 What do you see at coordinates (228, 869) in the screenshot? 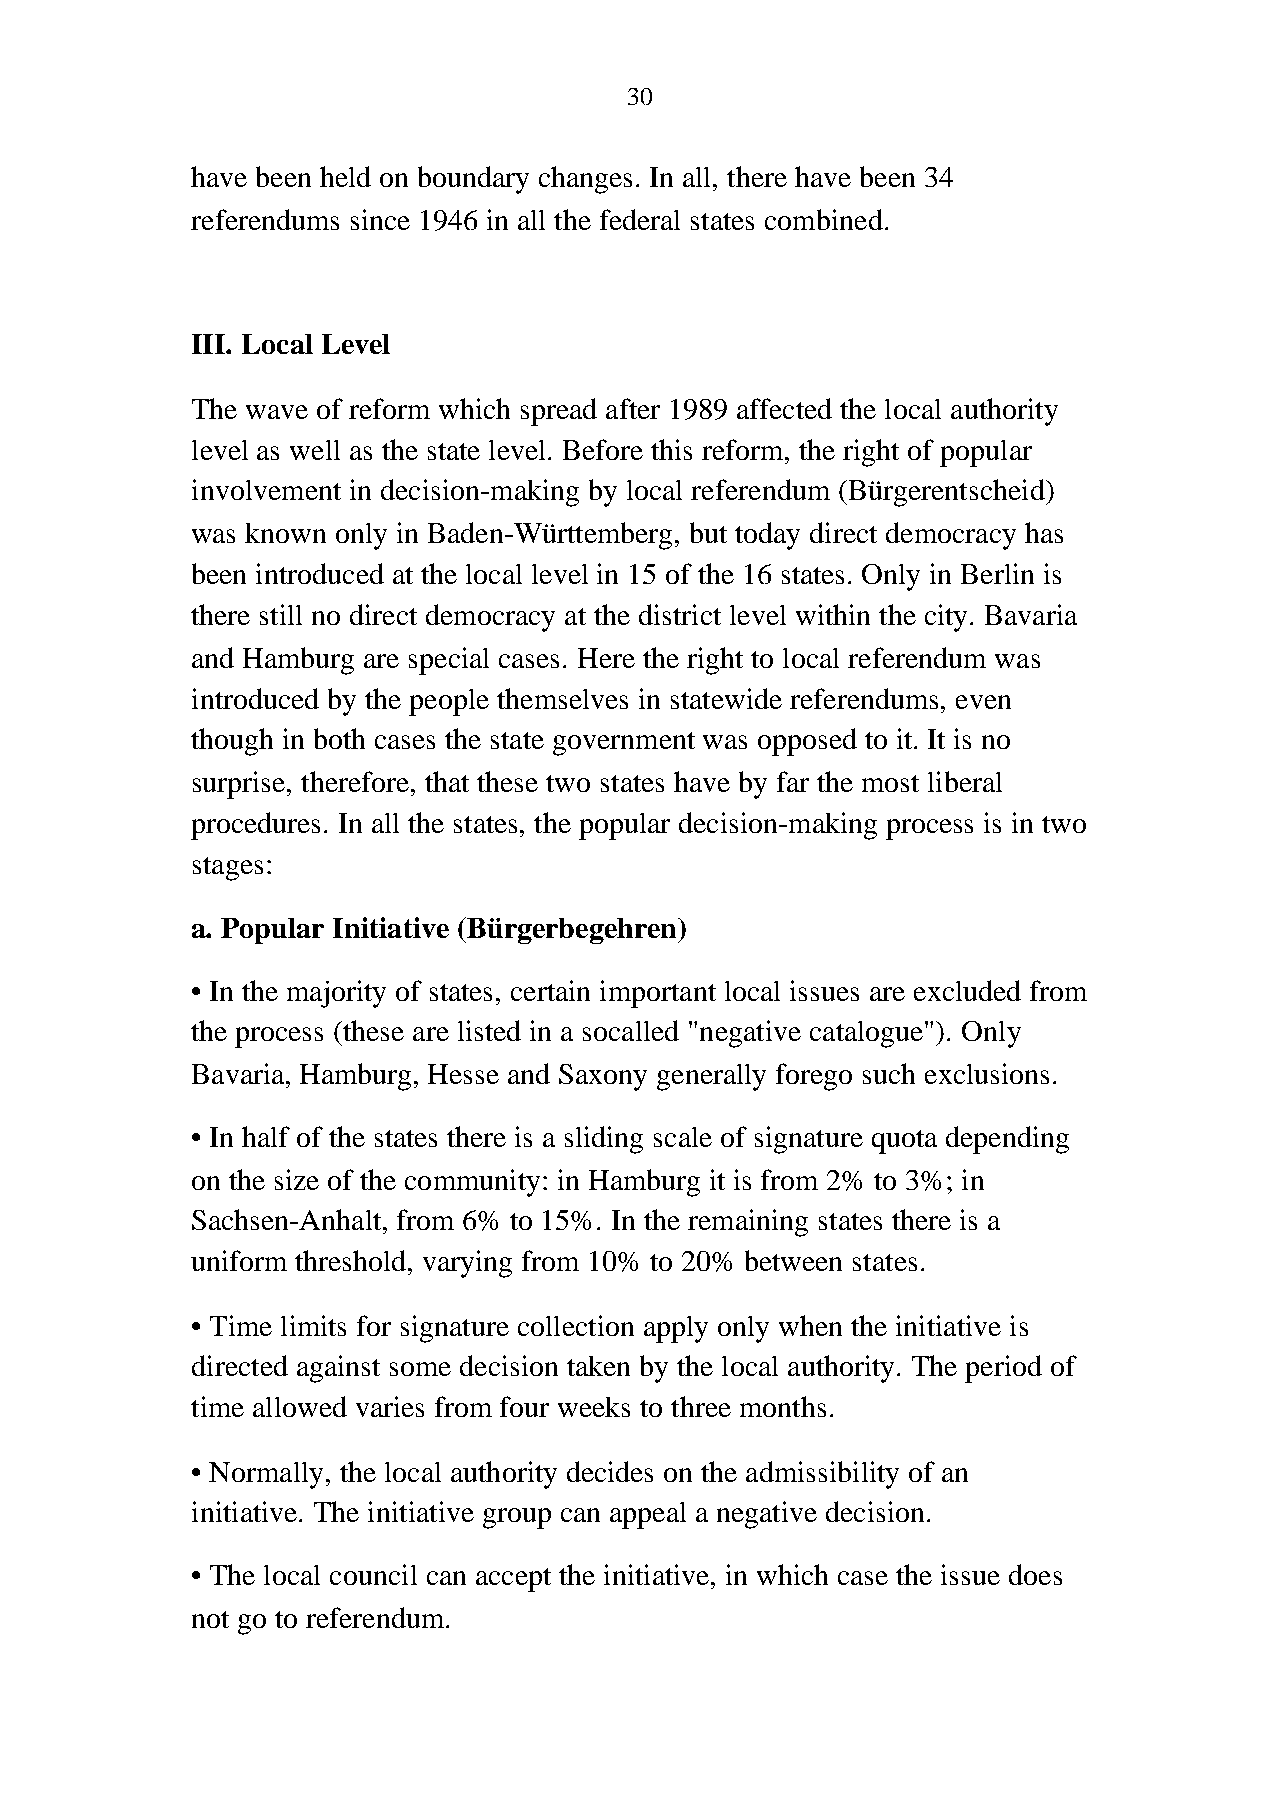
I see `stages` at bounding box center [228, 869].
